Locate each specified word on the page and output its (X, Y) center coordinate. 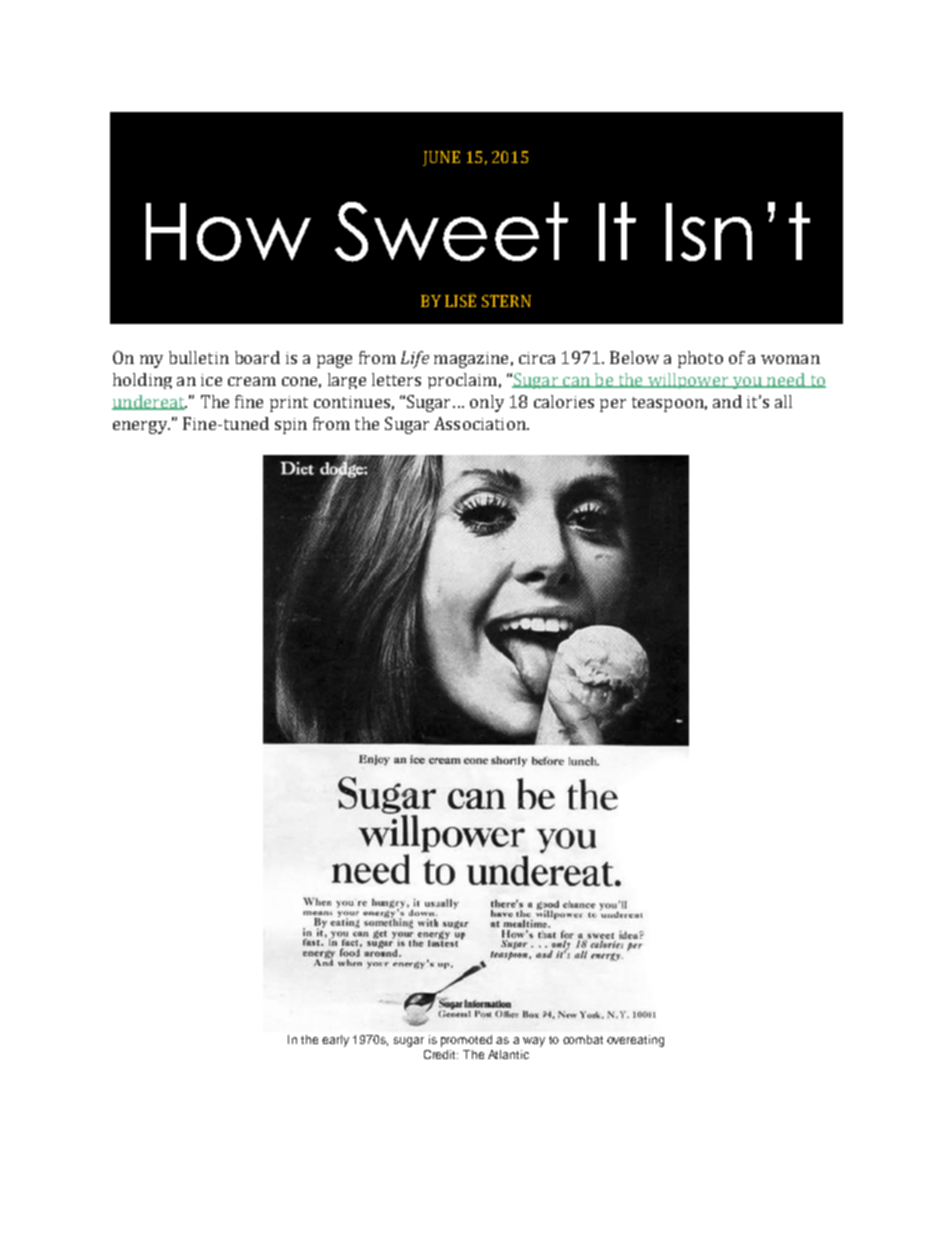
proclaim (462, 381)
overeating (635, 1041)
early (335, 1041)
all (783, 401)
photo (700, 359)
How (228, 232)
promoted (466, 1041)
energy (141, 427)
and (727, 401)
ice (211, 380)
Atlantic (508, 1054)
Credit (441, 1054)
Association (481, 423)
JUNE (441, 158)
